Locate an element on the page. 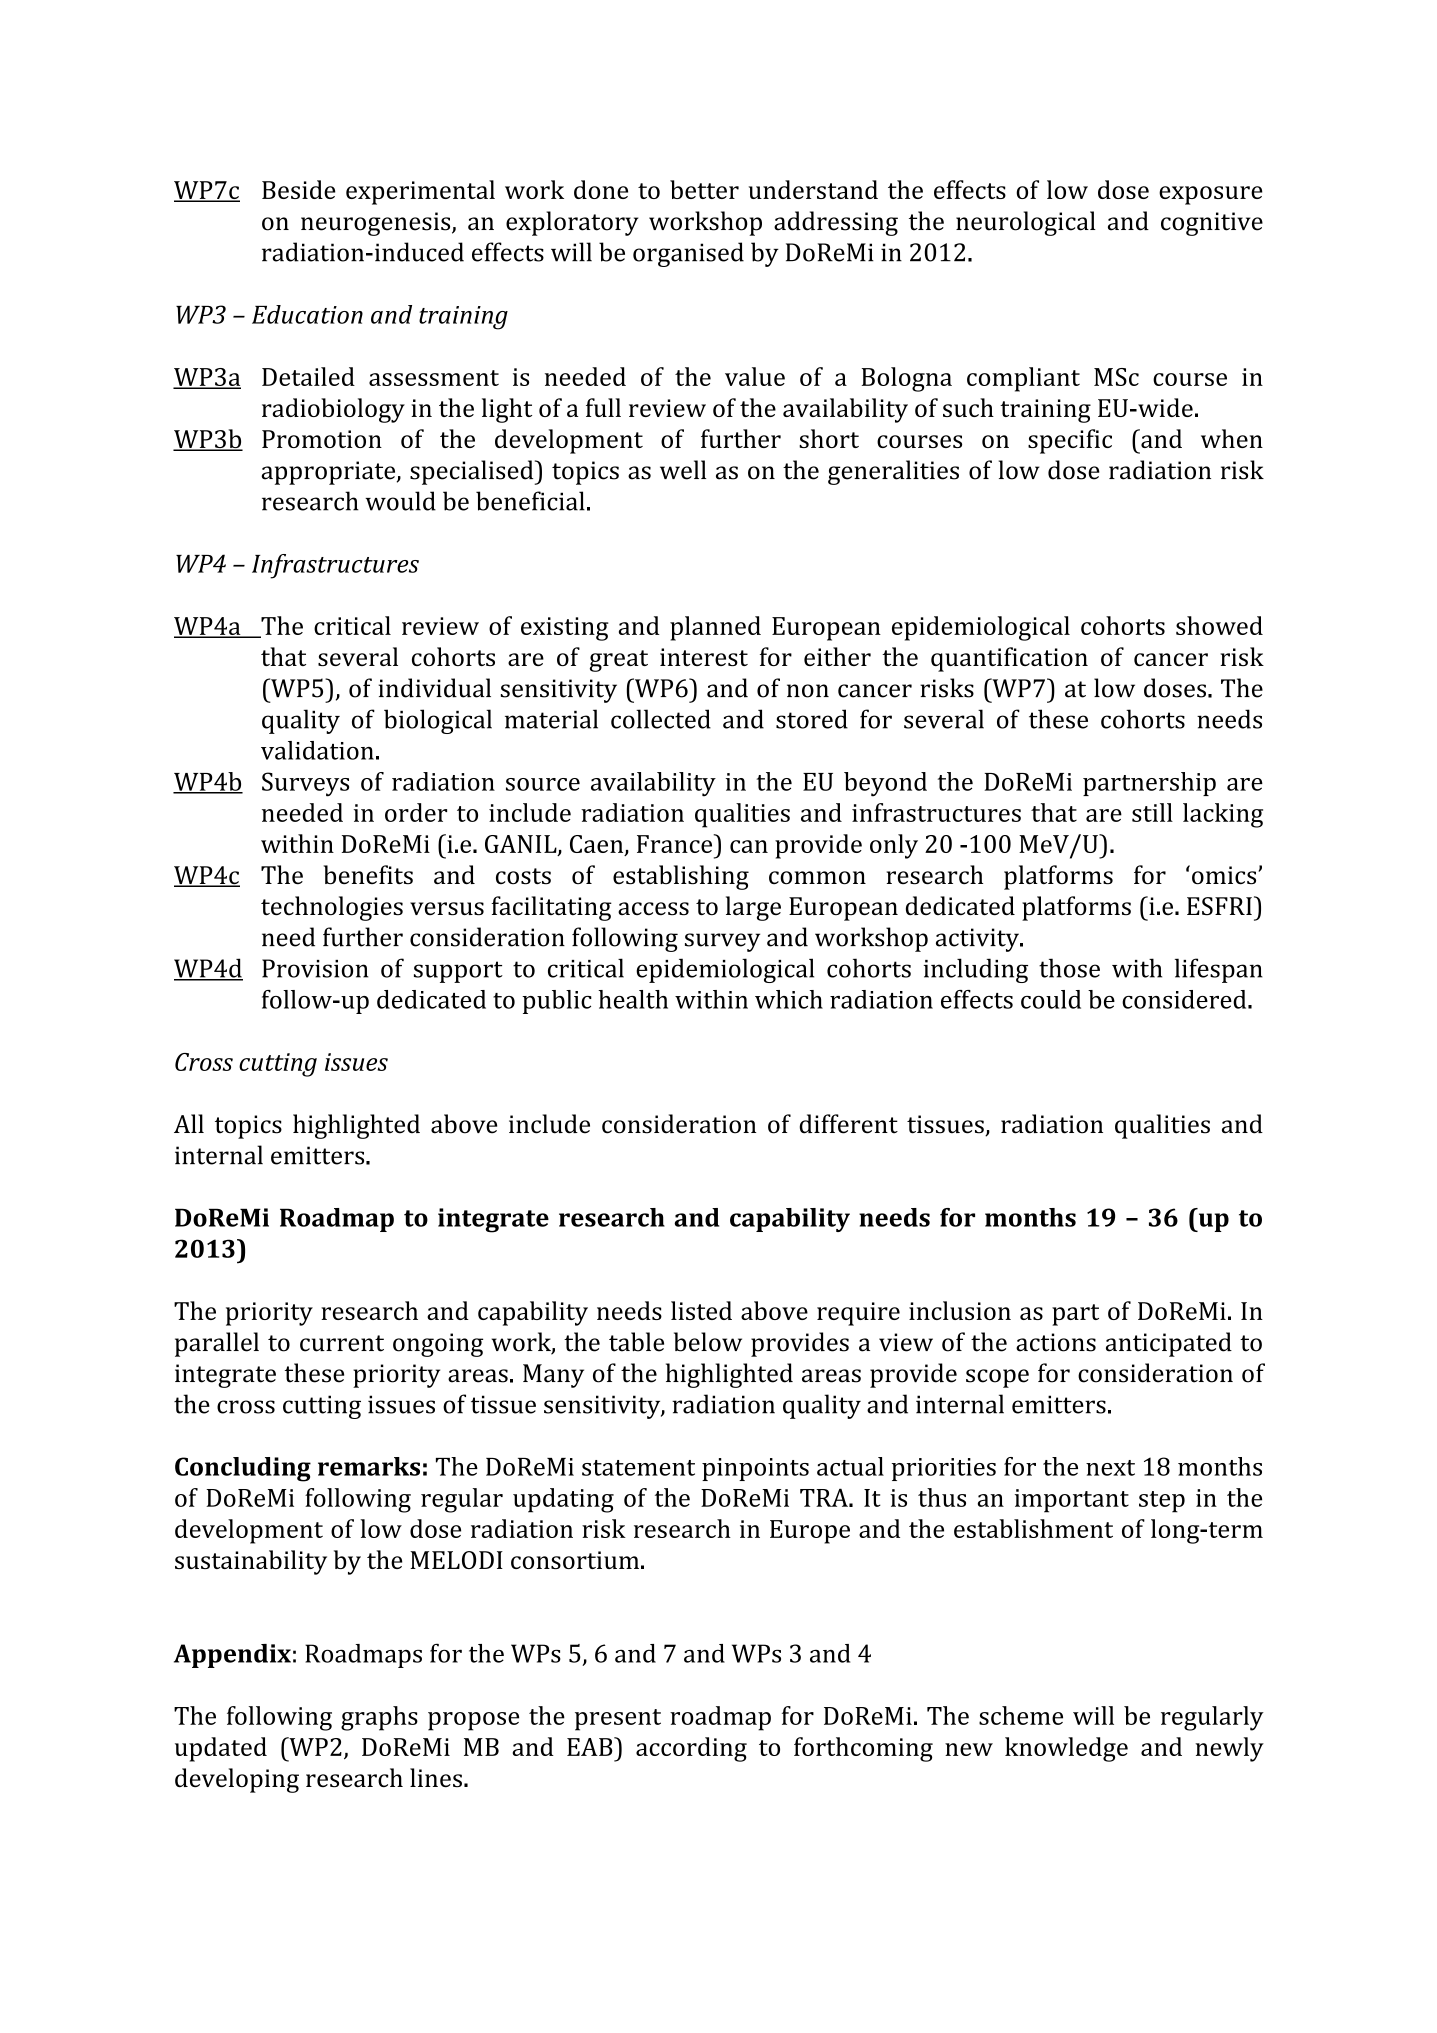 The width and height of the document is (1437, 2033). organised is located at coordinates (688, 254).
